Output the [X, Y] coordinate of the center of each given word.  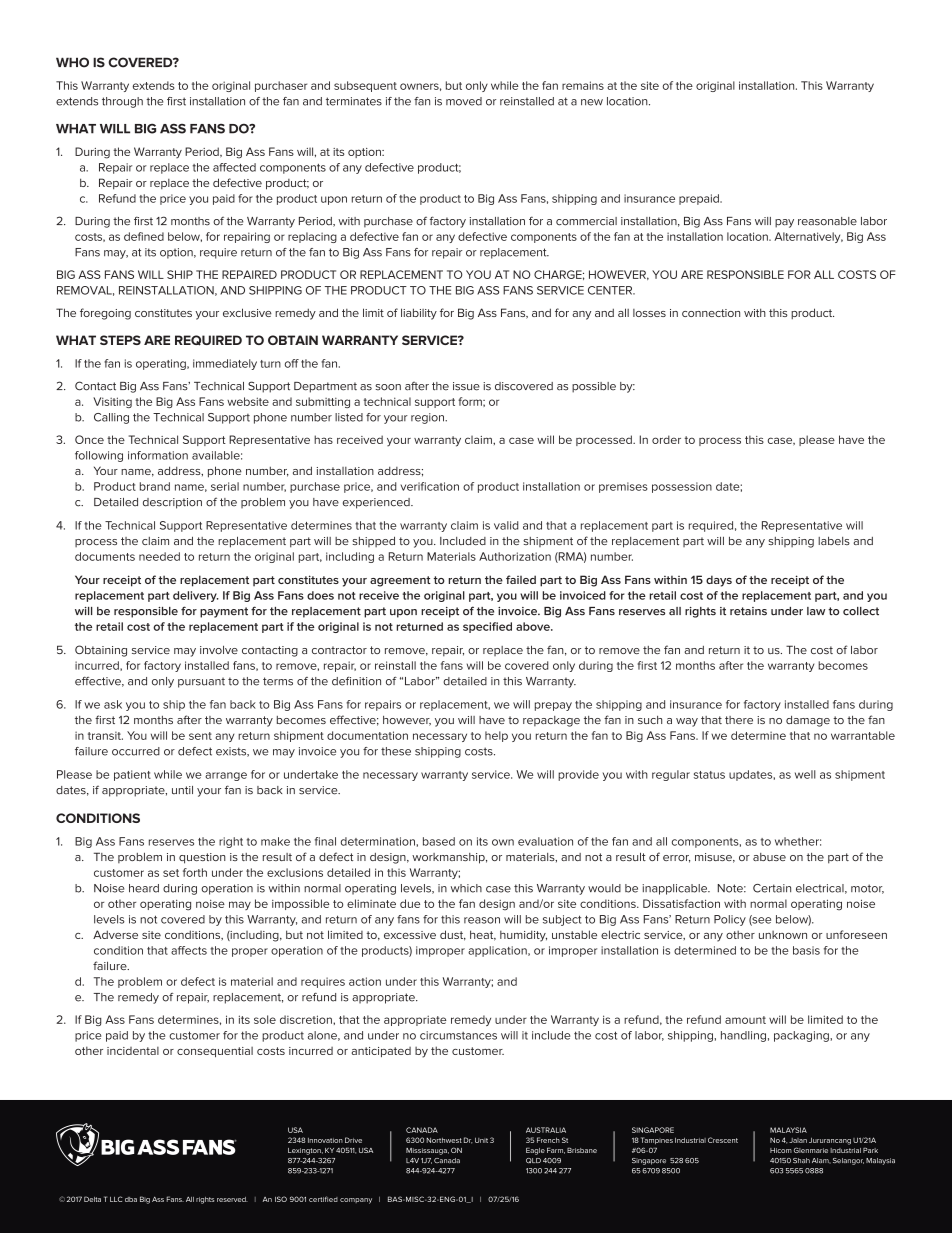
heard [144, 888]
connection [711, 313]
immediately [225, 364]
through [122, 102]
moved [464, 101]
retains [748, 611]
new [592, 102]
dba [131, 1199]
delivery [196, 596]
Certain [772, 888]
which [466, 888]
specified [487, 627]
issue [466, 386]
